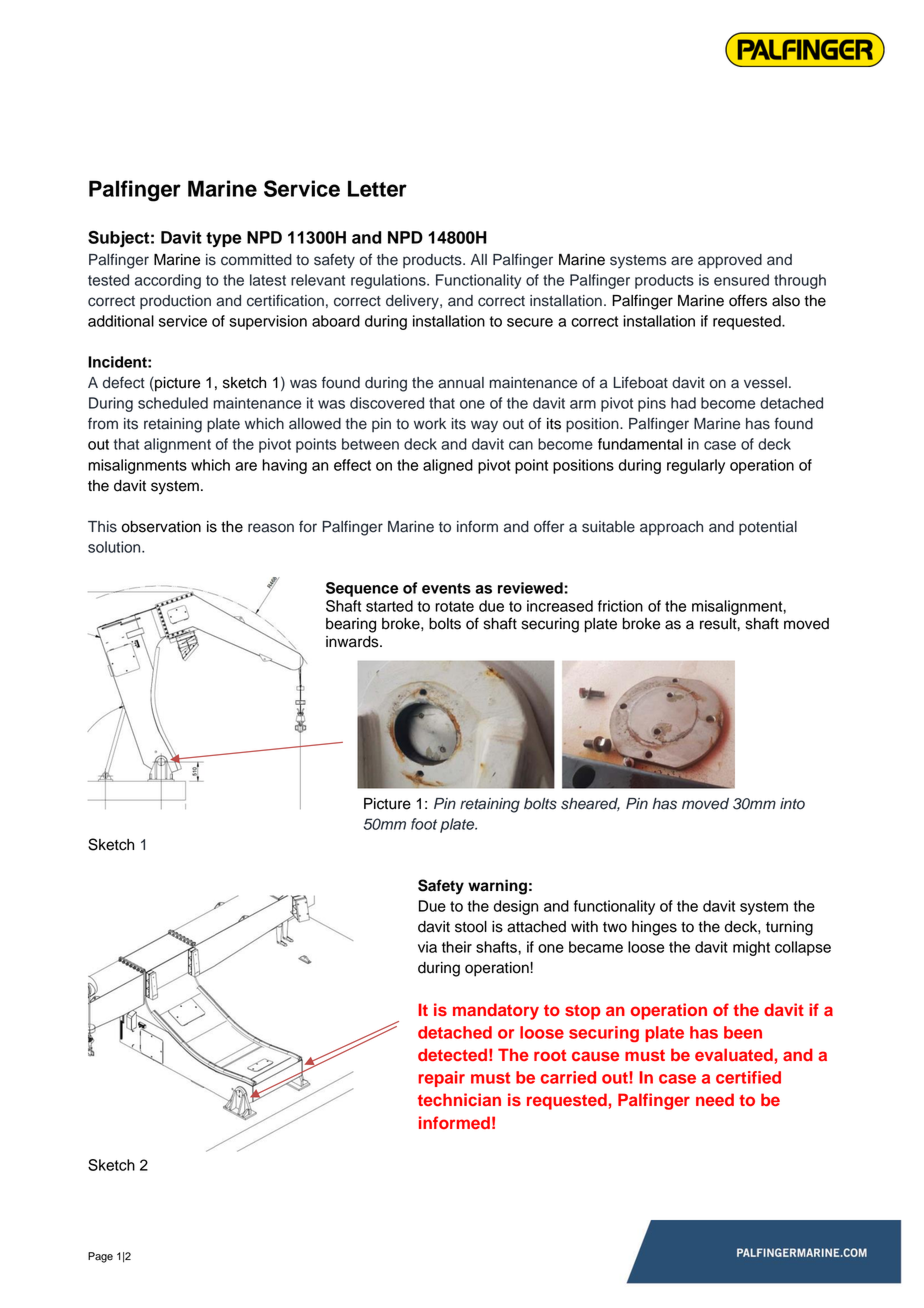  I want to click on Letter, so click(377, 188).
